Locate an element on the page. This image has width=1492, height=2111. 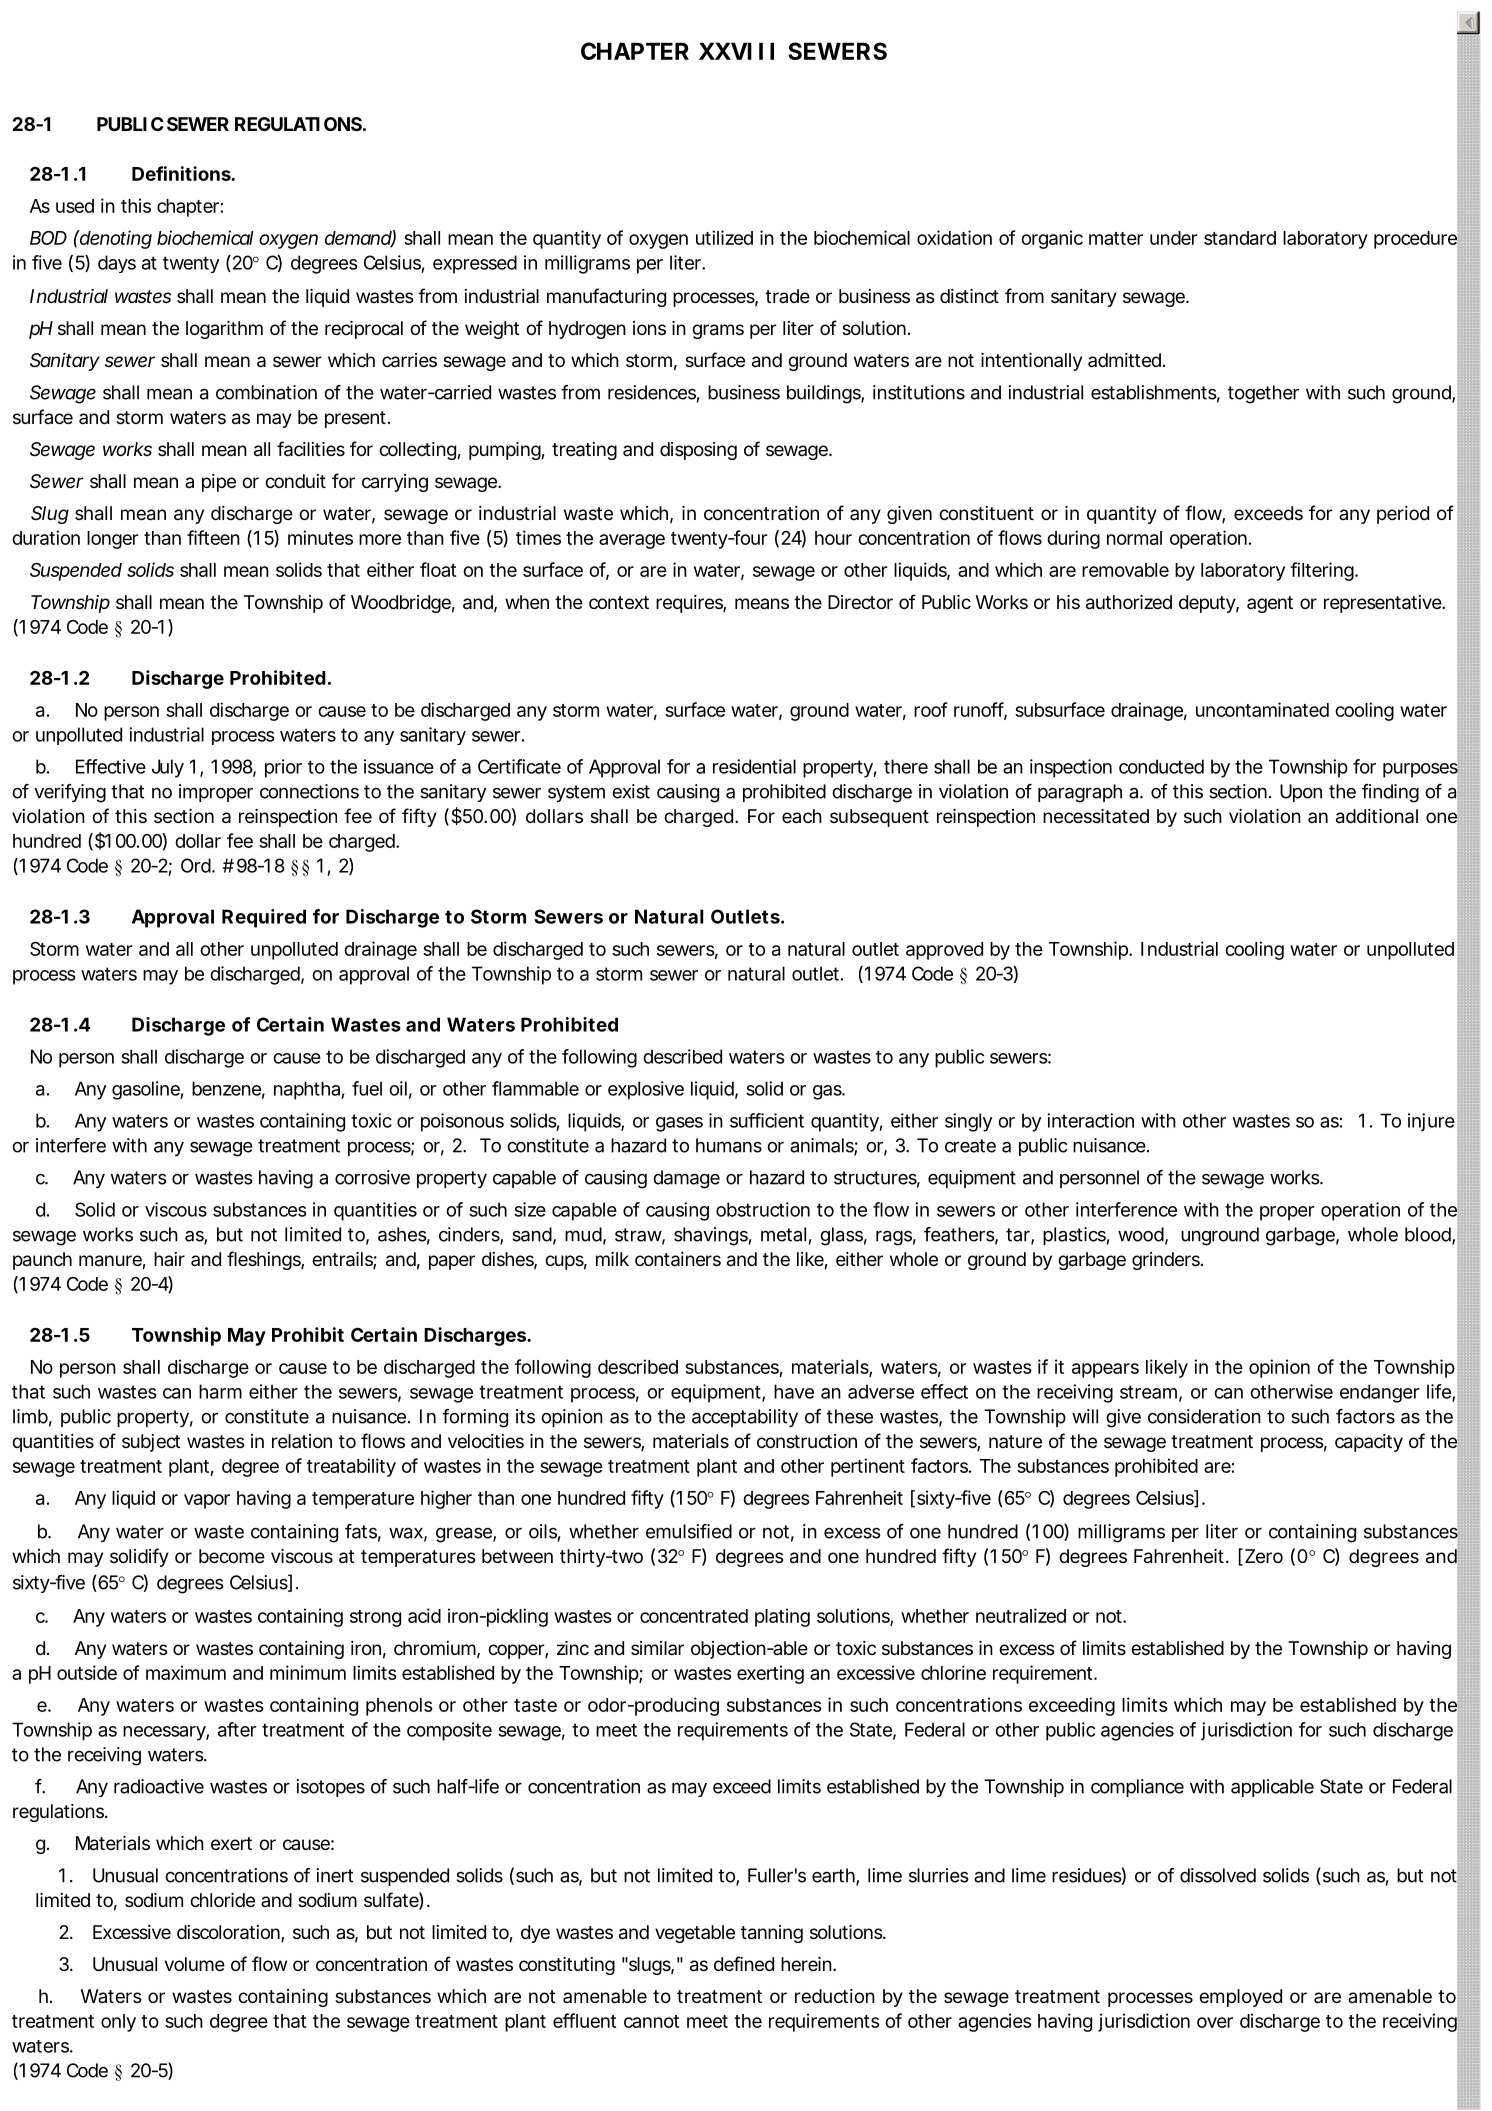
employed is located at coordinates (1240, 1998).
